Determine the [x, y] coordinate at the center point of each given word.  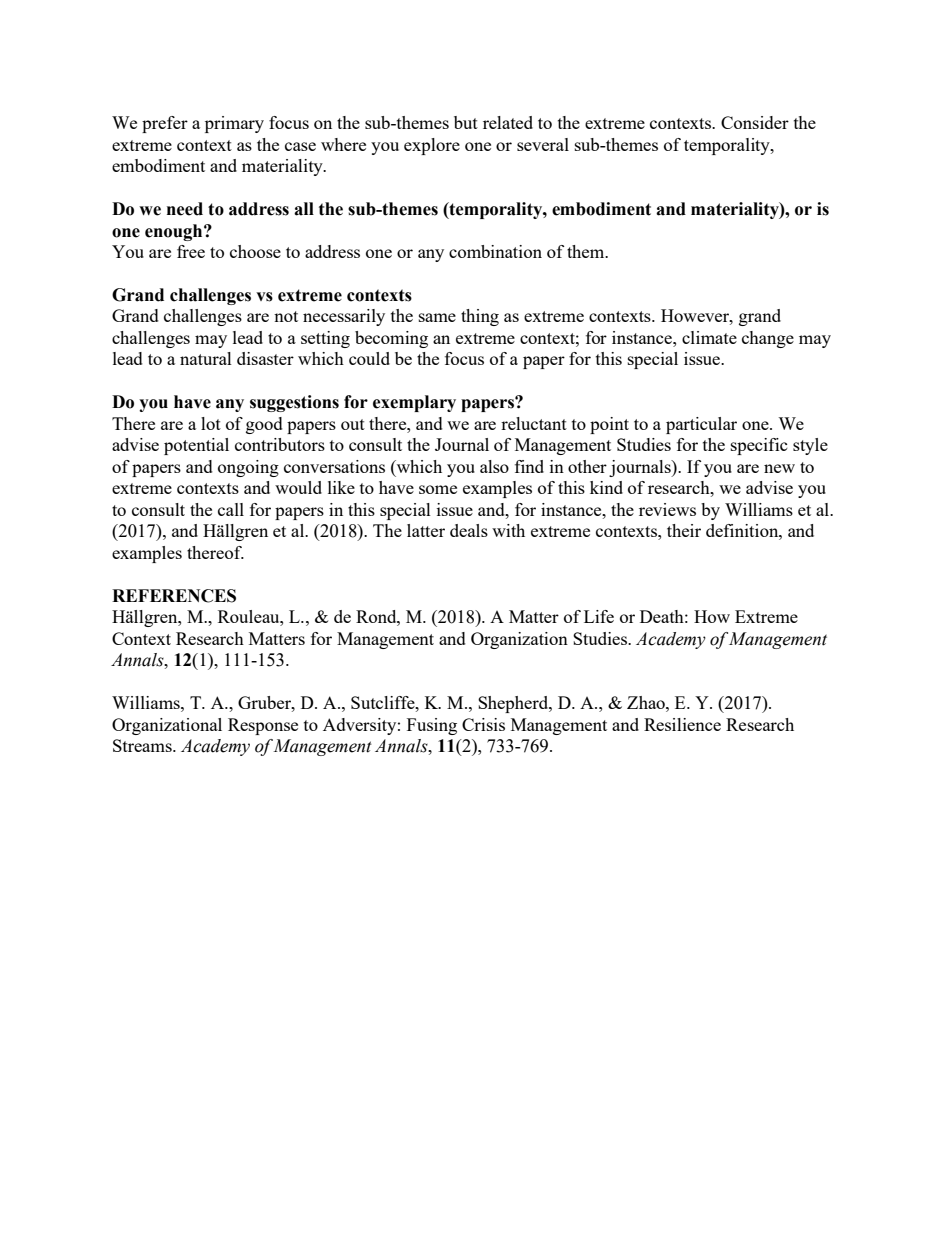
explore [432, 146]
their [684, 530]
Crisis [483, 724]
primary [234, 124]
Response [263, 726]
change [768, 339]
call [231, 509]
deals [469, 530]
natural [206, 358]
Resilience [682, 724]
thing [480, 317]
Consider [755, 122]
